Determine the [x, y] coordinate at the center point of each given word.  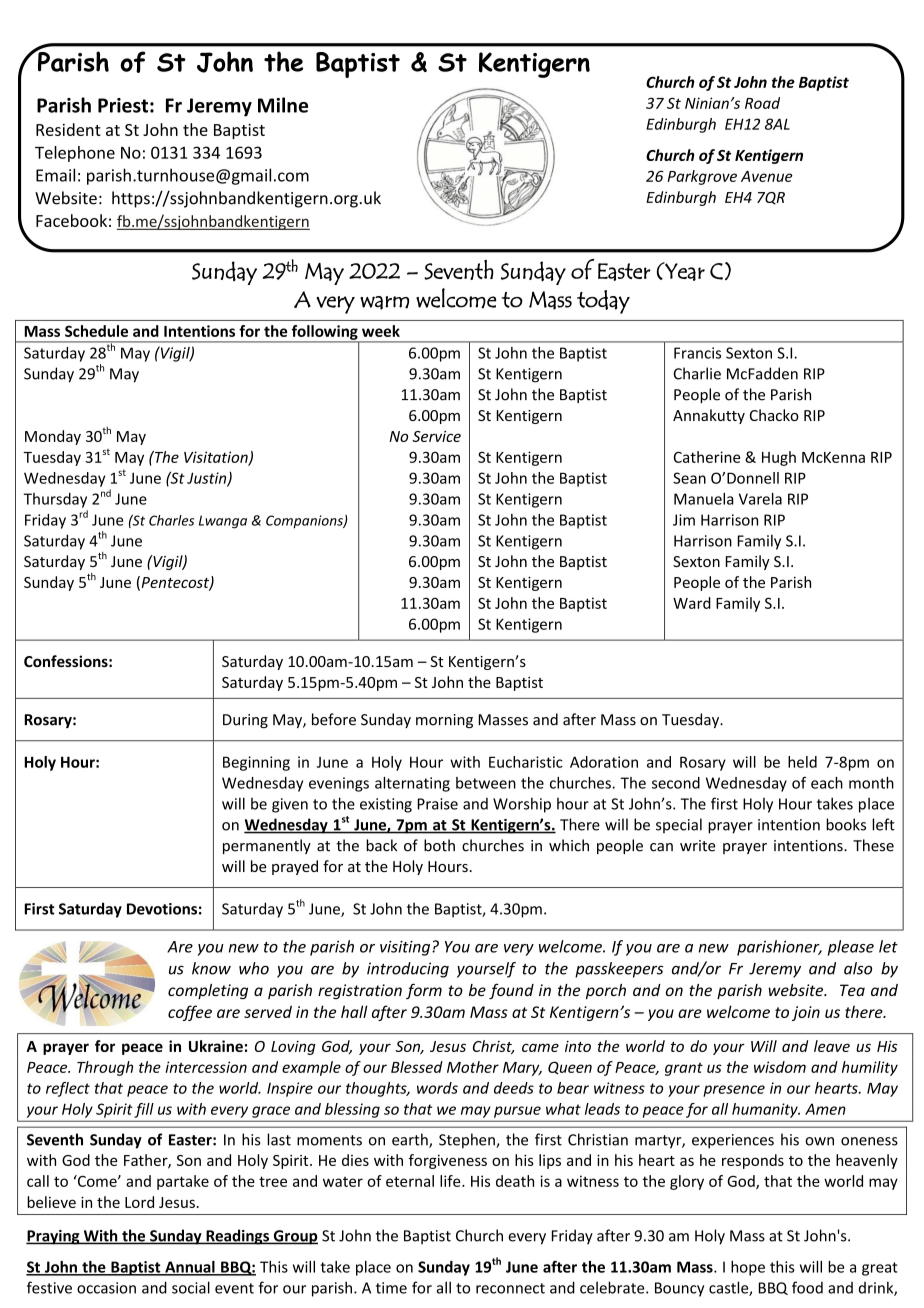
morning [444, 721]
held [802, 762]
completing [208, 991]
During [245, 721]
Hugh [779, 458]
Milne [283, 105]
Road [762, 103]
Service [436, 436]
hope [748, 1268]
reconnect [510, 1288]
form [424, 991]
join [806, 1013]
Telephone [75, 154]
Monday [53, 437]
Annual [190, 1268]
